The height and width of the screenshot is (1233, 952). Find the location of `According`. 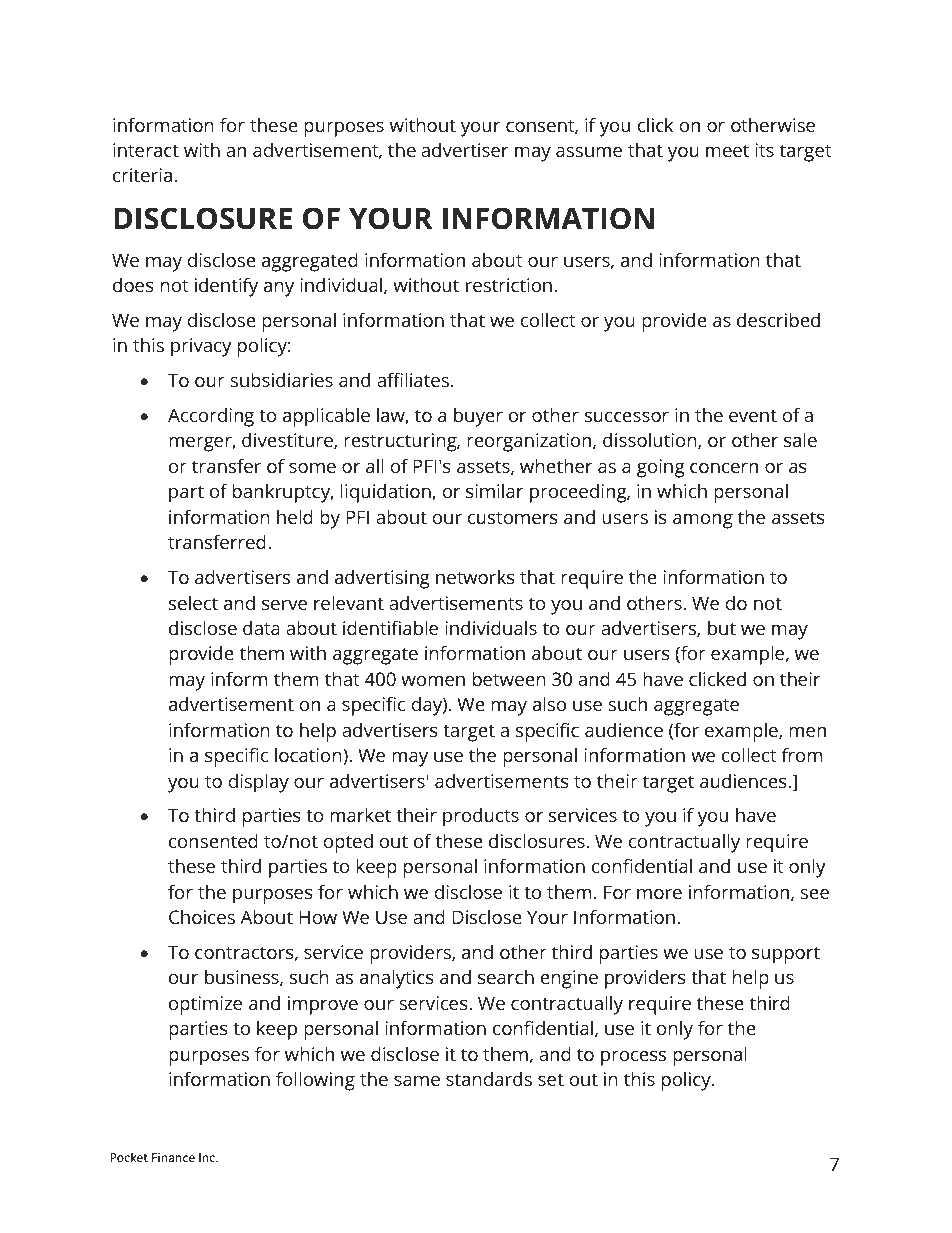

According is located at coordinates (211, 417).
